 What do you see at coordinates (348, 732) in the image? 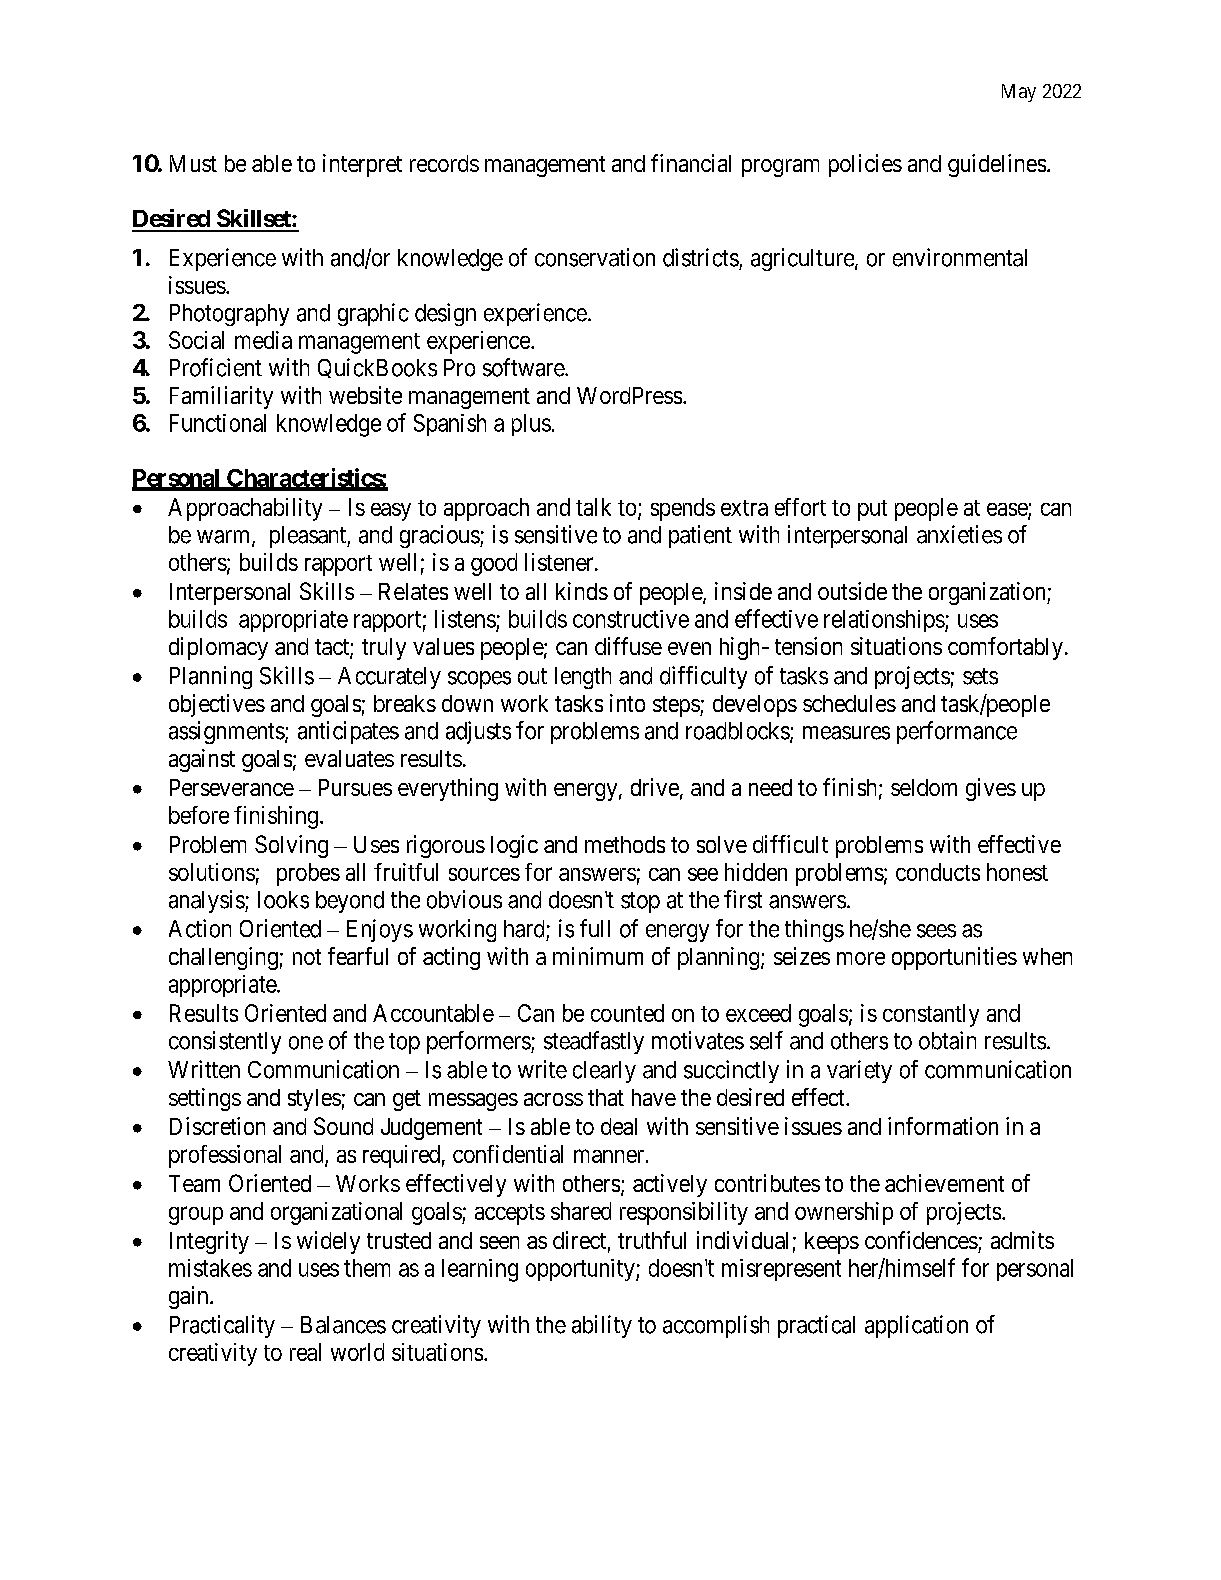
I see `anticipates` at bounding box center [348, 732].
